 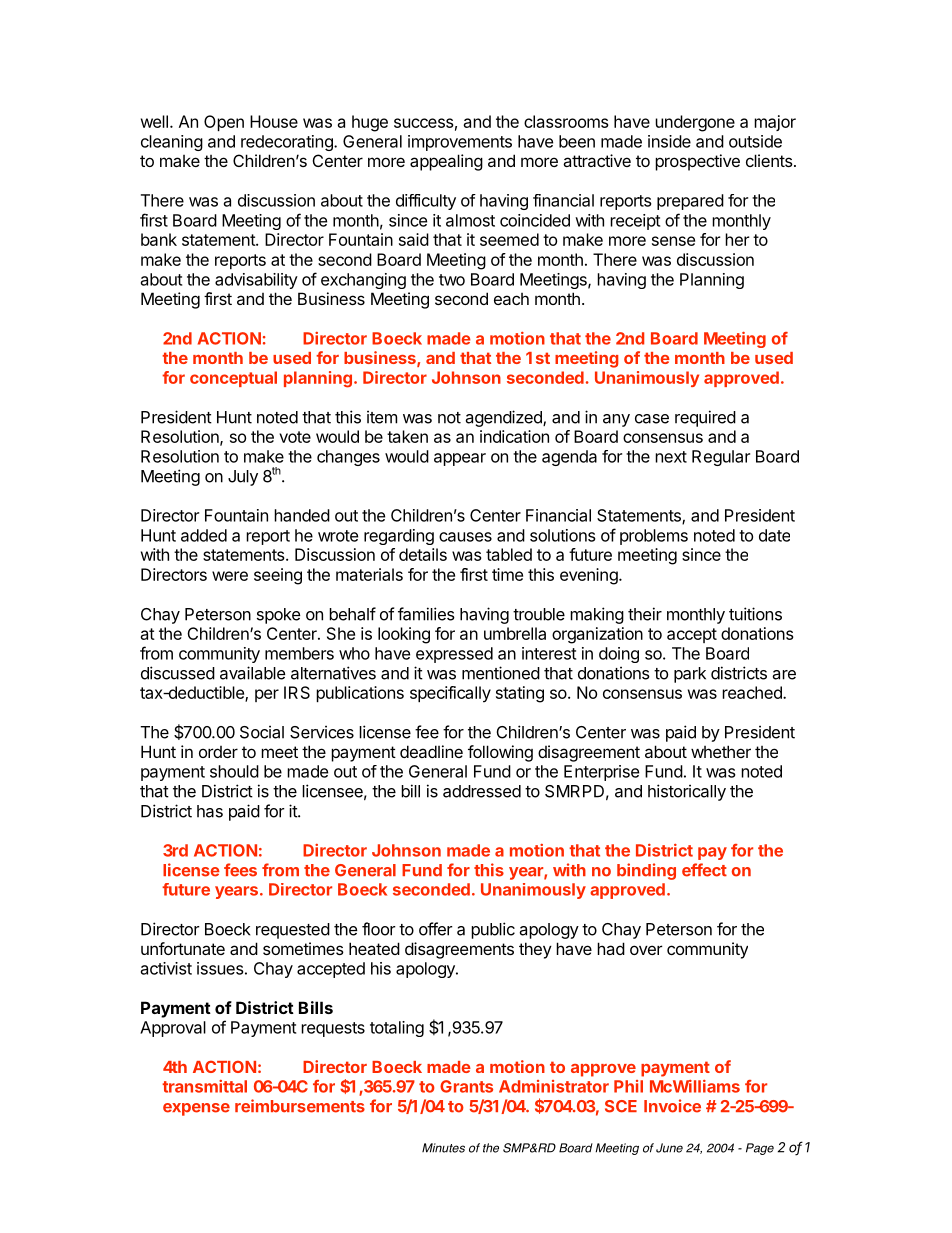 I want to click on effect, so click(x=704, y=870).
